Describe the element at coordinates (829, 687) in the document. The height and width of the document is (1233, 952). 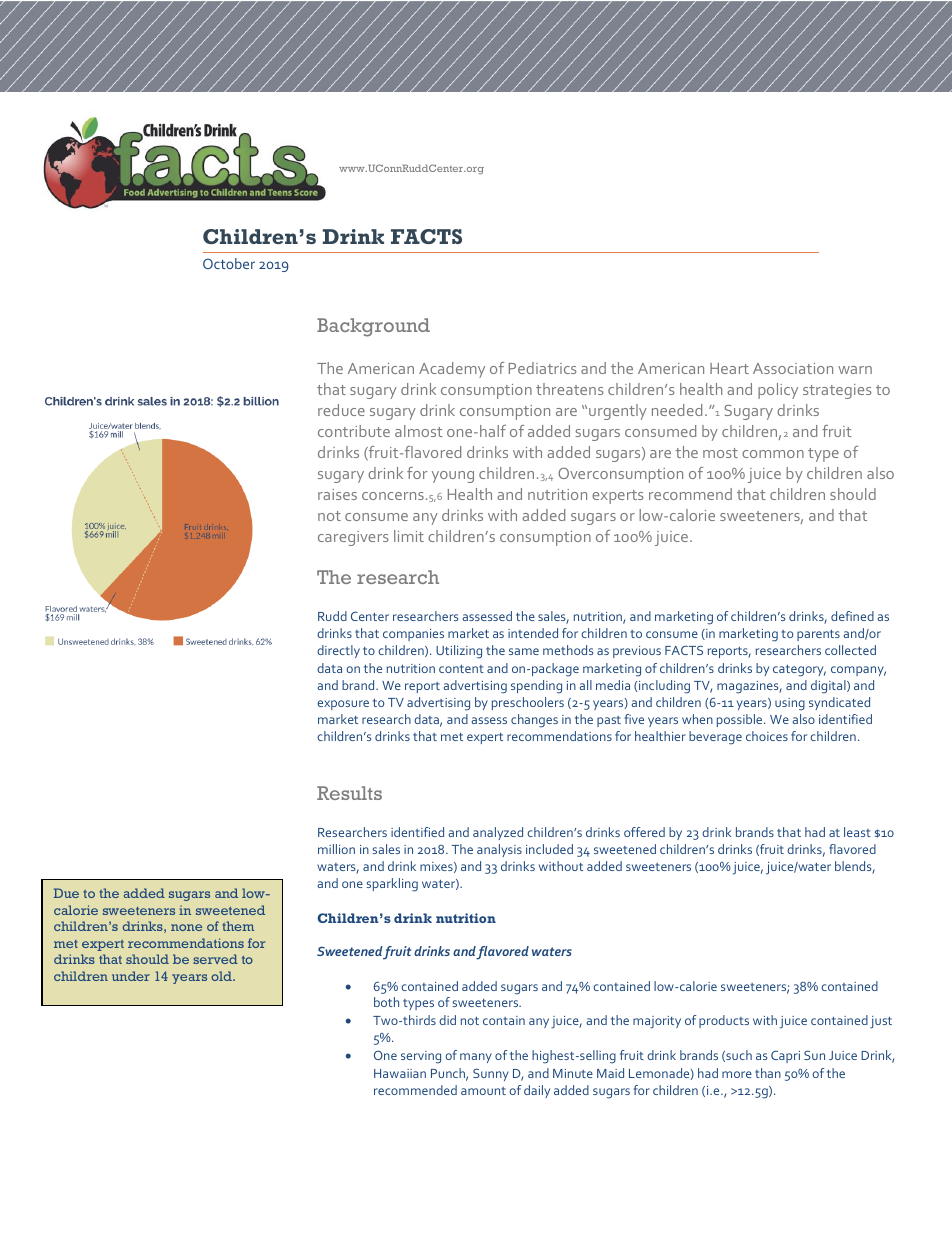
I see `digital` at that location.
